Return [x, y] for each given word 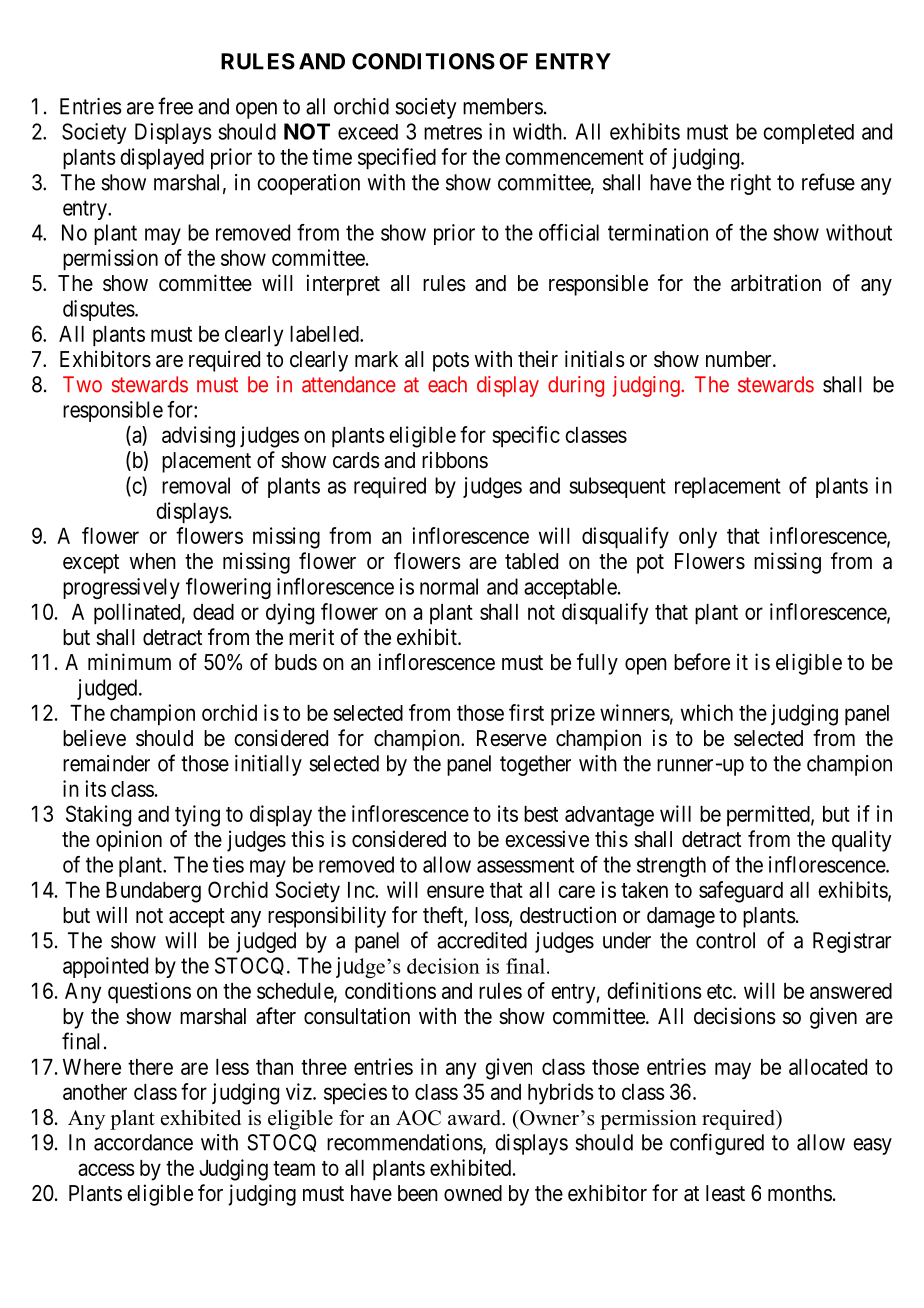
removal [196, 485]
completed [808, 134]
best [541, 814]
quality [862, 841]
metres [453, 132]
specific [526, 437]
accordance [143, 1142]
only [698, 538]
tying [197, 816]
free [175, 106]
